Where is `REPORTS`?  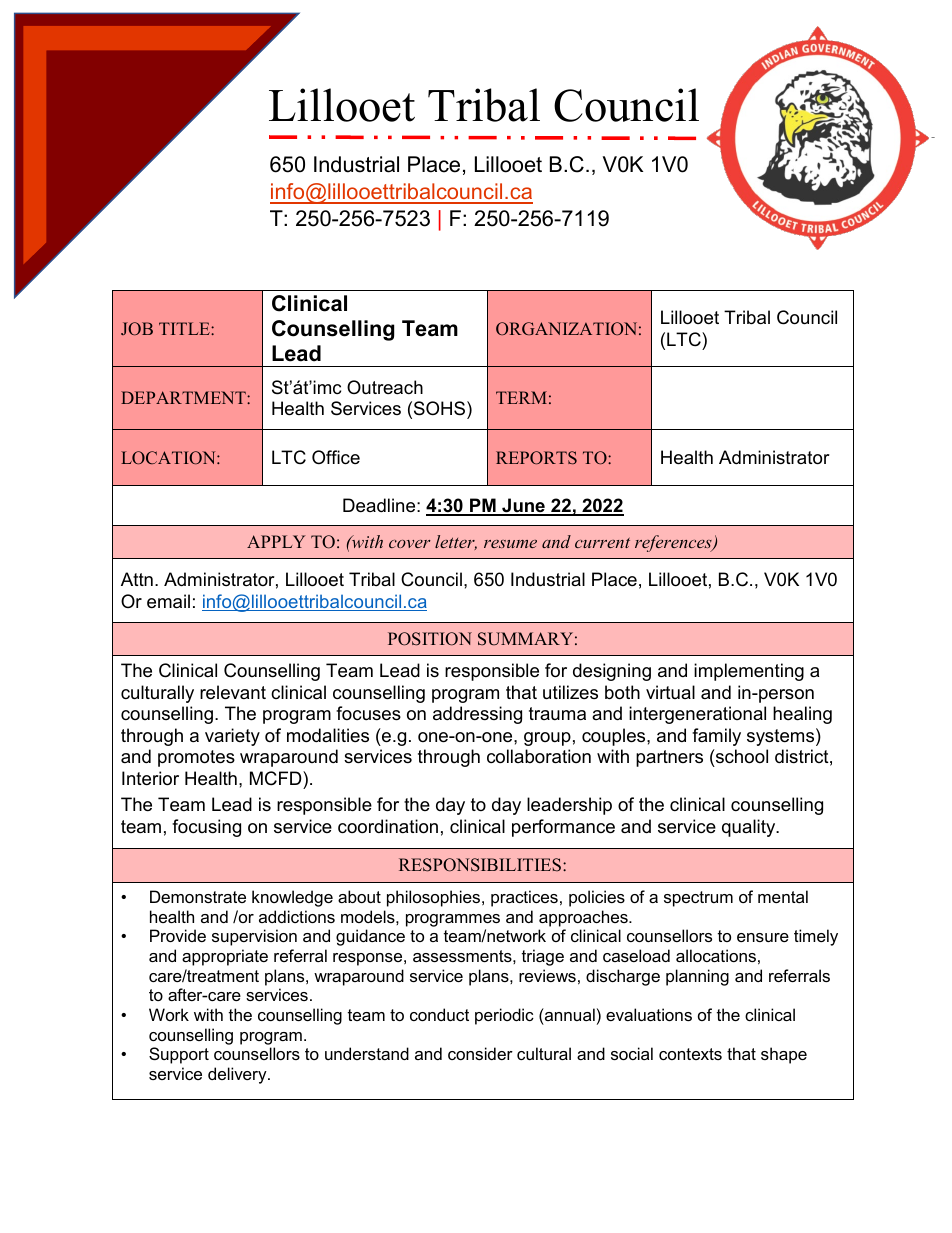
REPORTS is located at coordinates (536, 458).
